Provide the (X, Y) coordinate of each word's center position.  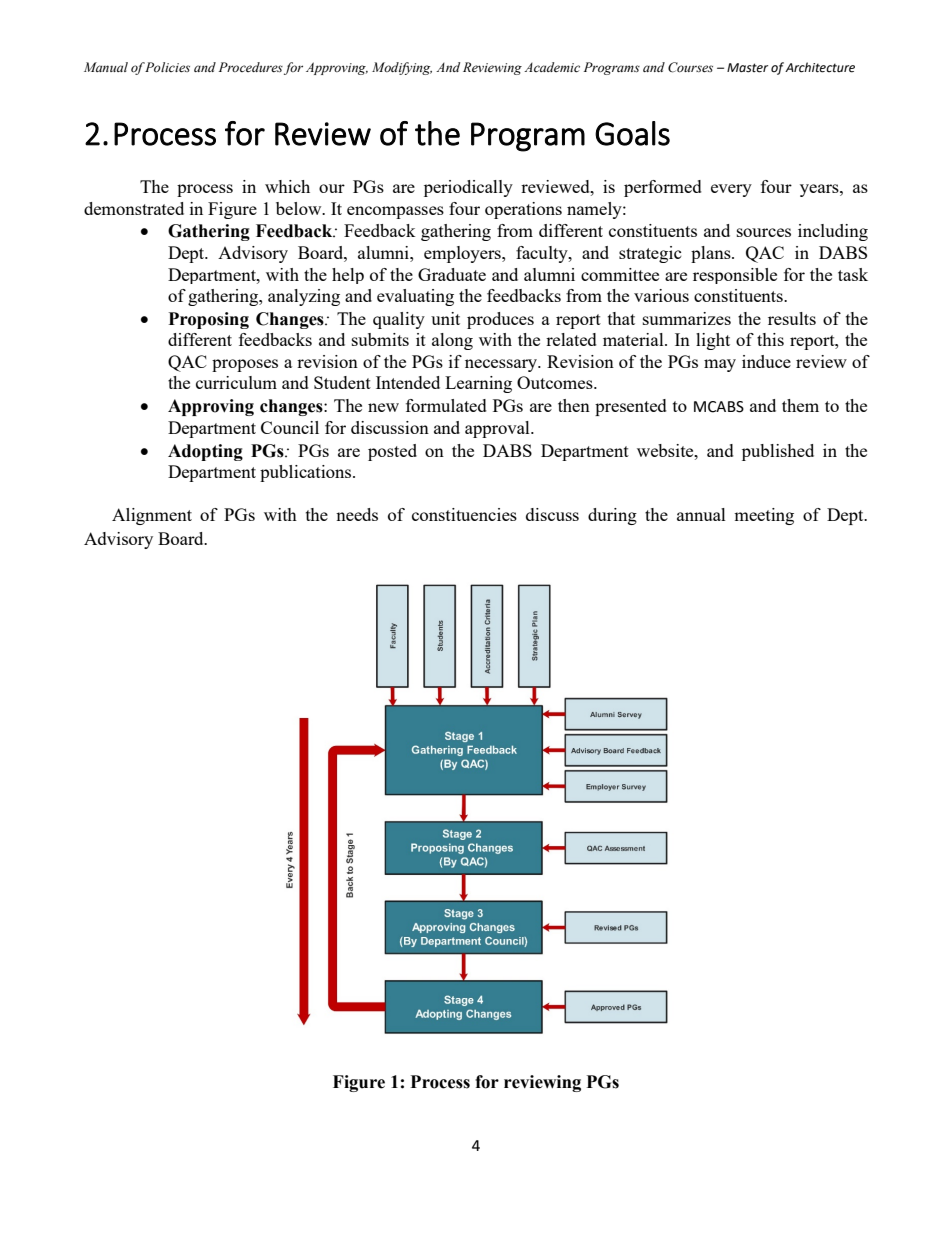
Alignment (152, 516)
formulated (446, 405)
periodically (468, 188)
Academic (552, 67)
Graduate (452, 274)
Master (747, 68)
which (287, 186)
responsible (735, 276)
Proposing (209, 320)
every (731, 190)
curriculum (236, 382)
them (800, 405)
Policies (167, 67)
